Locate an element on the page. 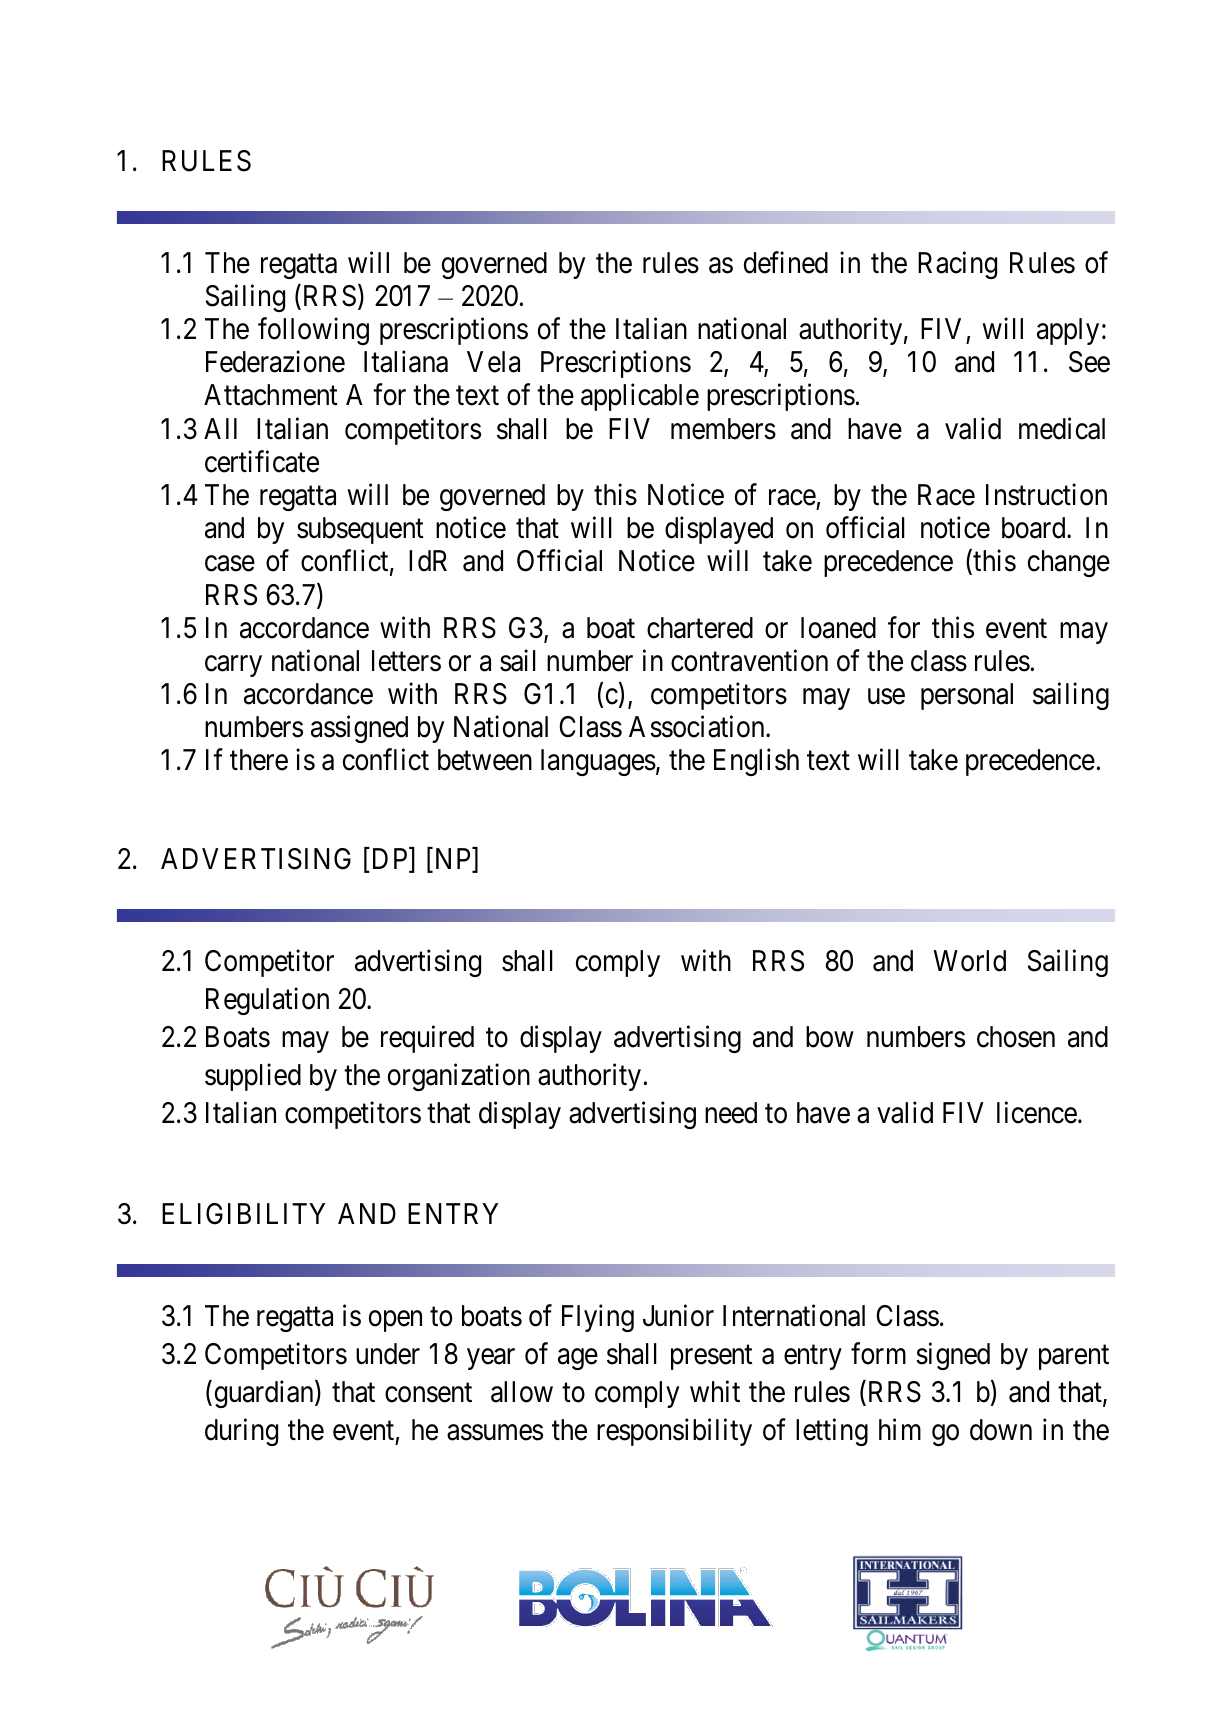 Image resolution: width=1226 pixels, height=1734 pixels. following is located at coordinates (313, 331).
